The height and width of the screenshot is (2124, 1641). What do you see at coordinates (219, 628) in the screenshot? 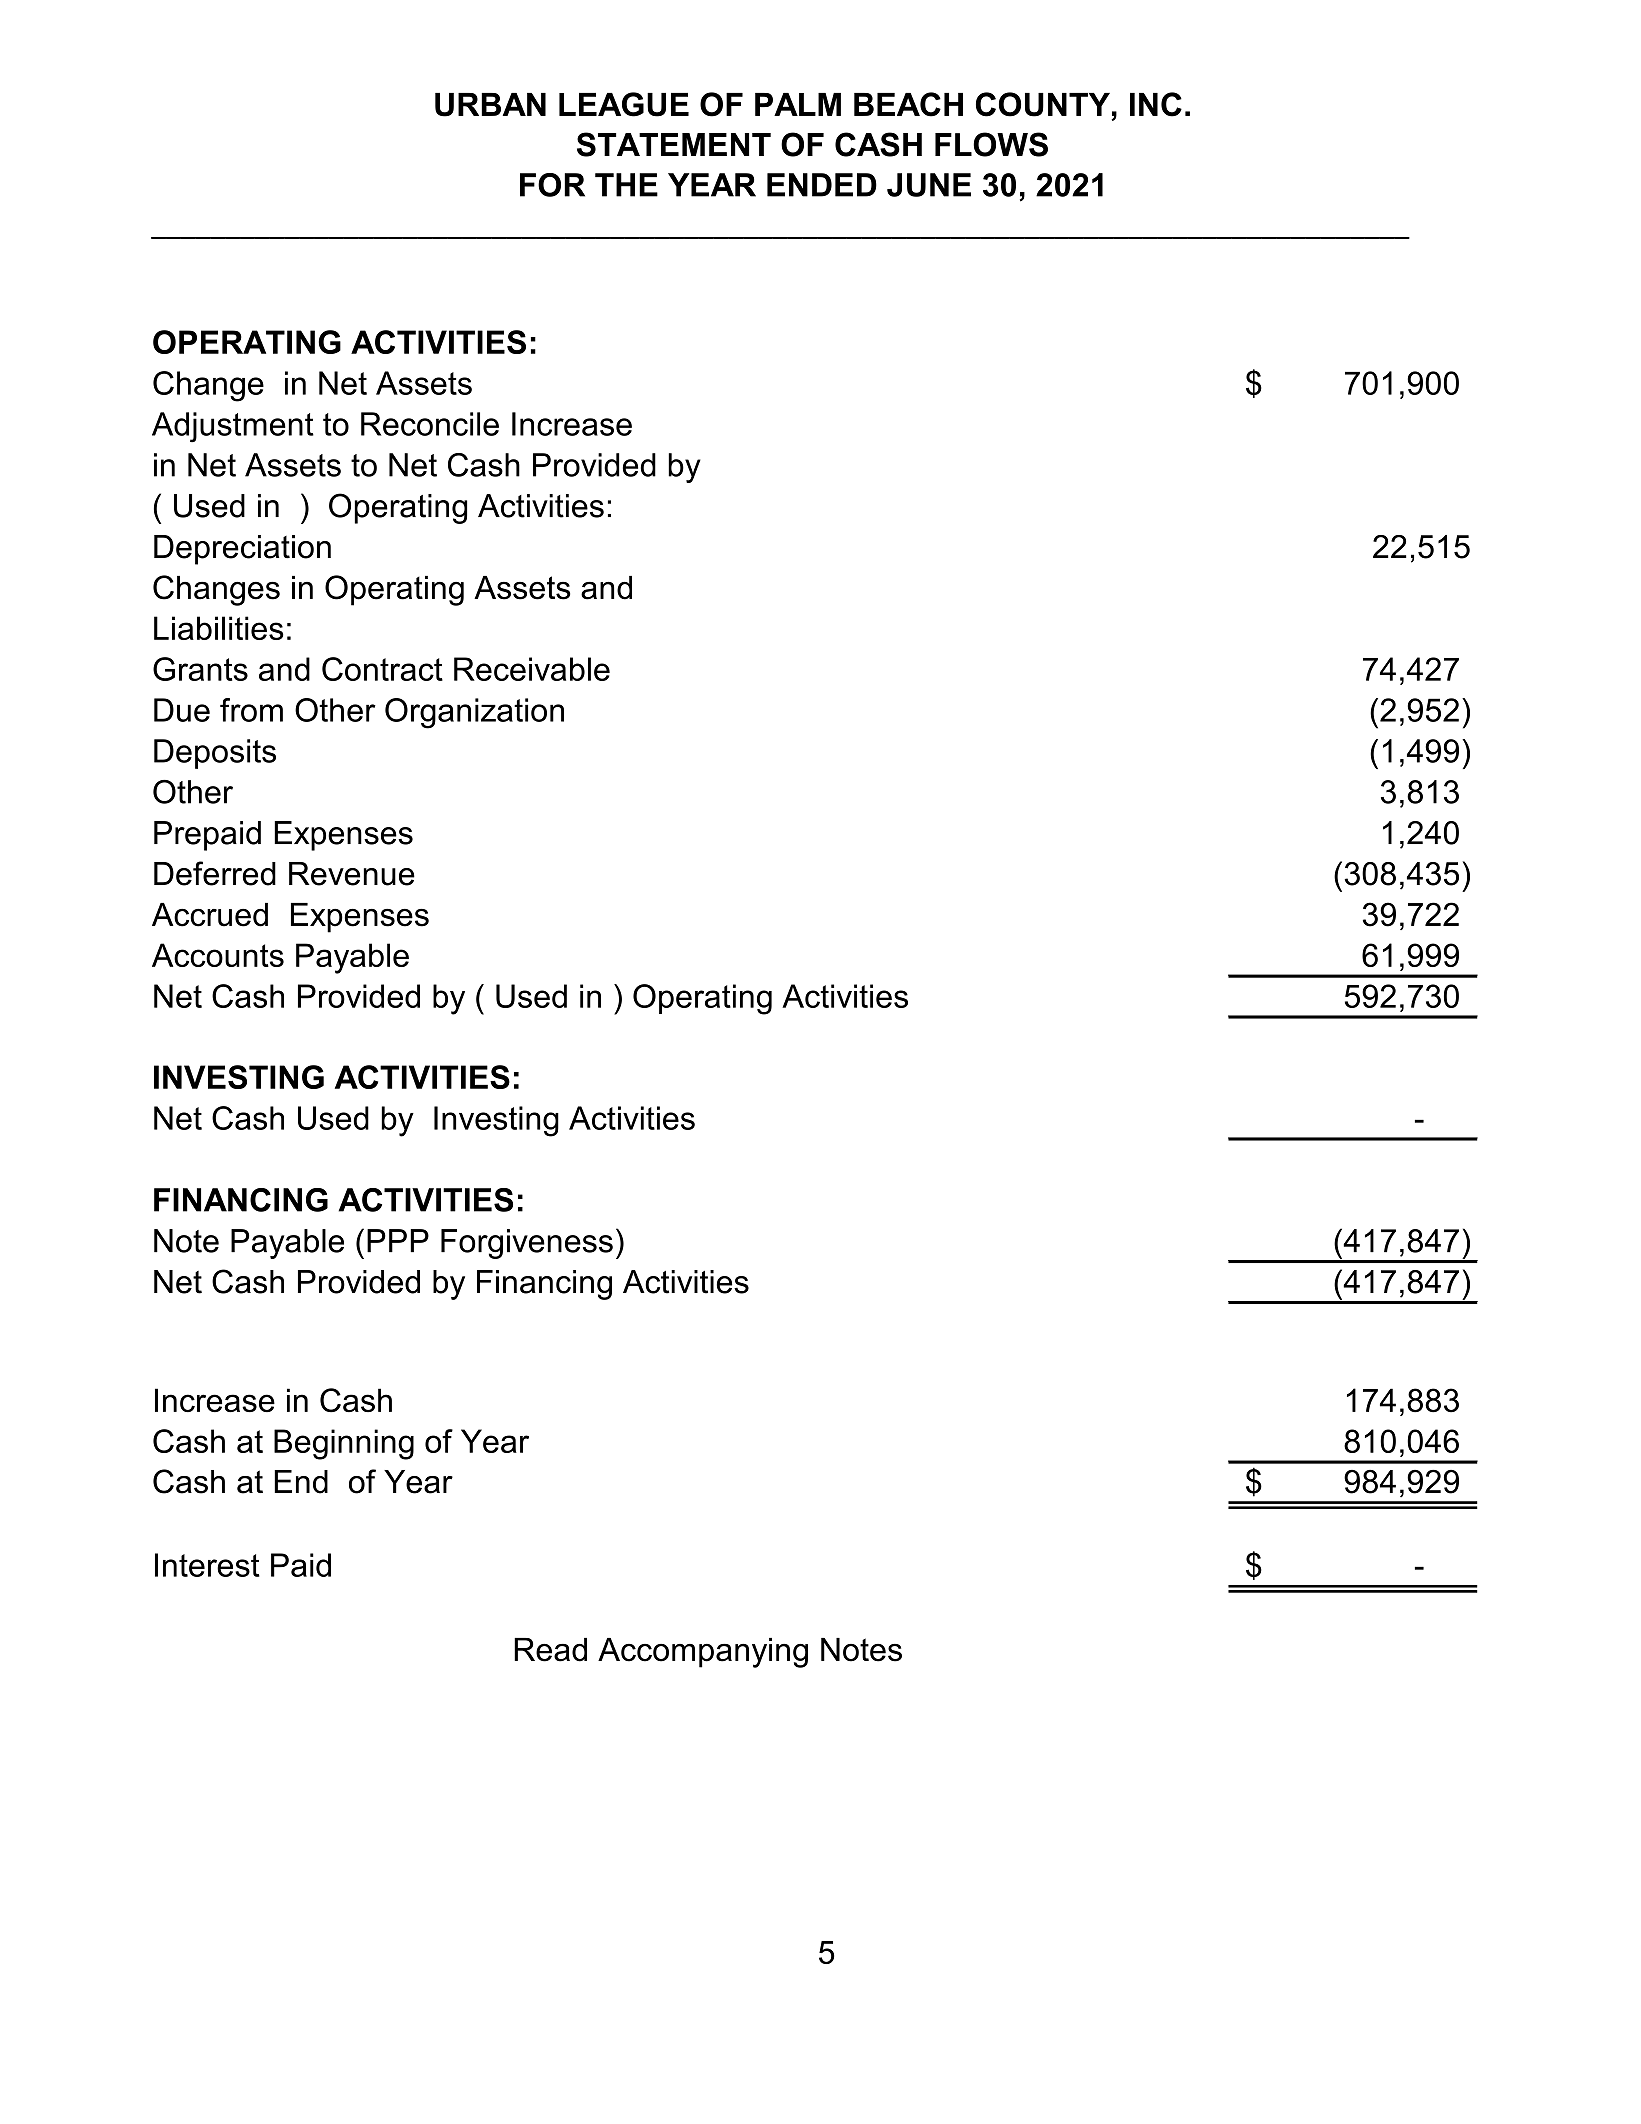
I see `Liabilities` at bounding box center [219, 628].
